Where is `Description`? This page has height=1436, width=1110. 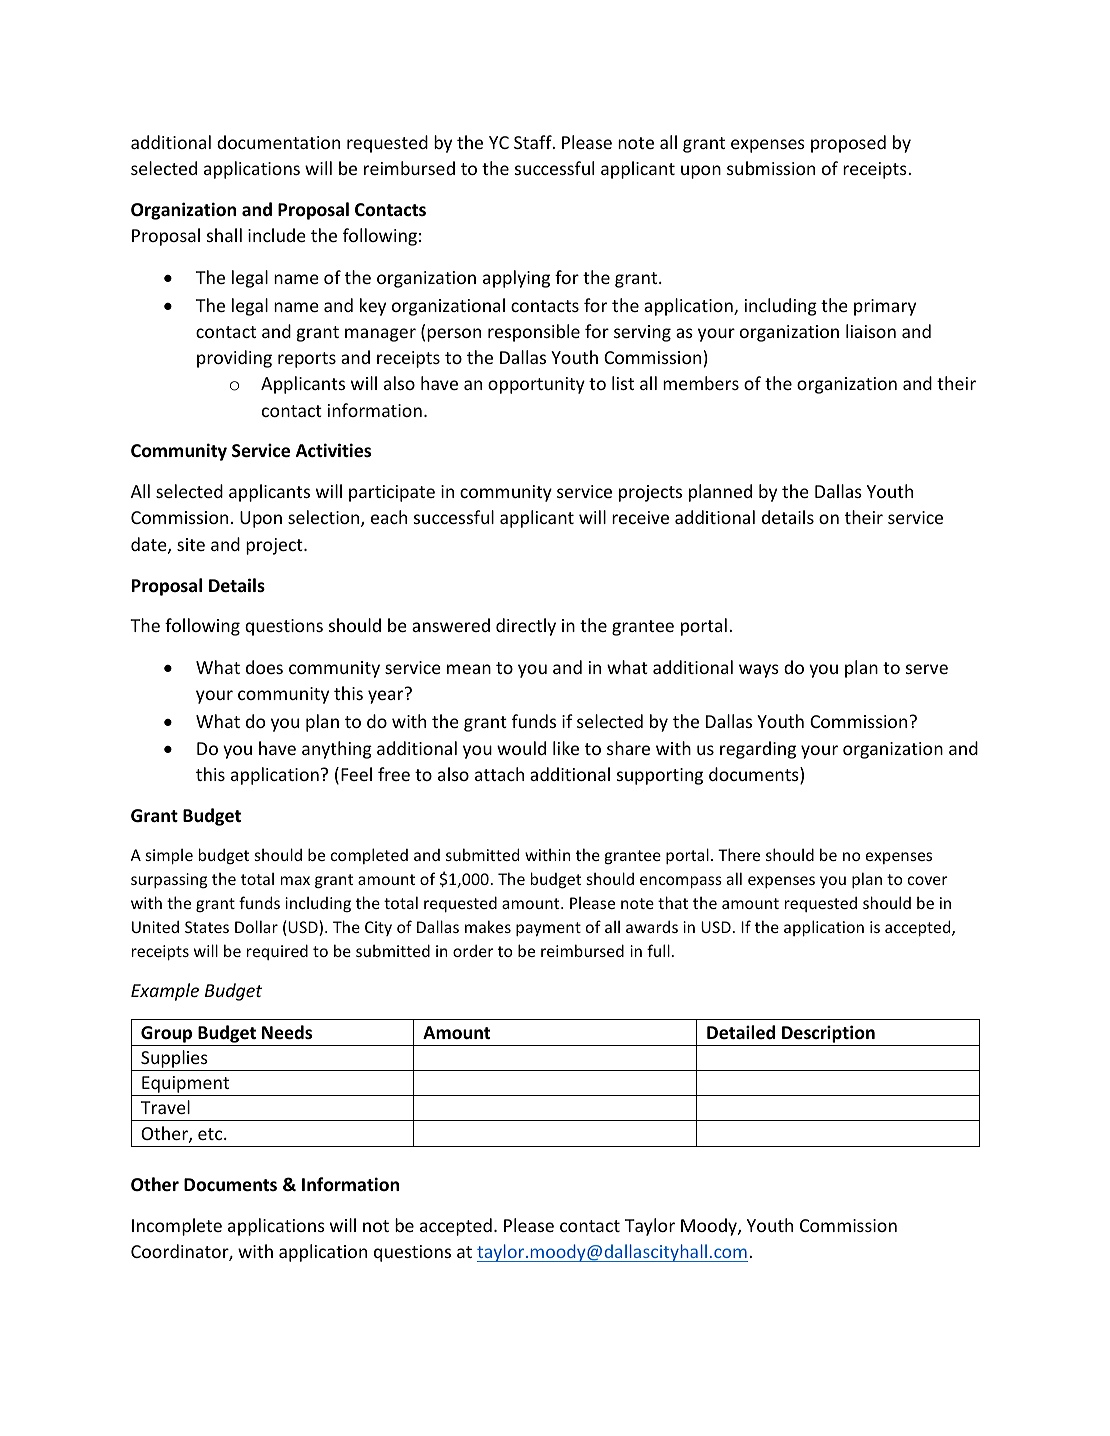
Description is located at coordinates (828, 1034).
